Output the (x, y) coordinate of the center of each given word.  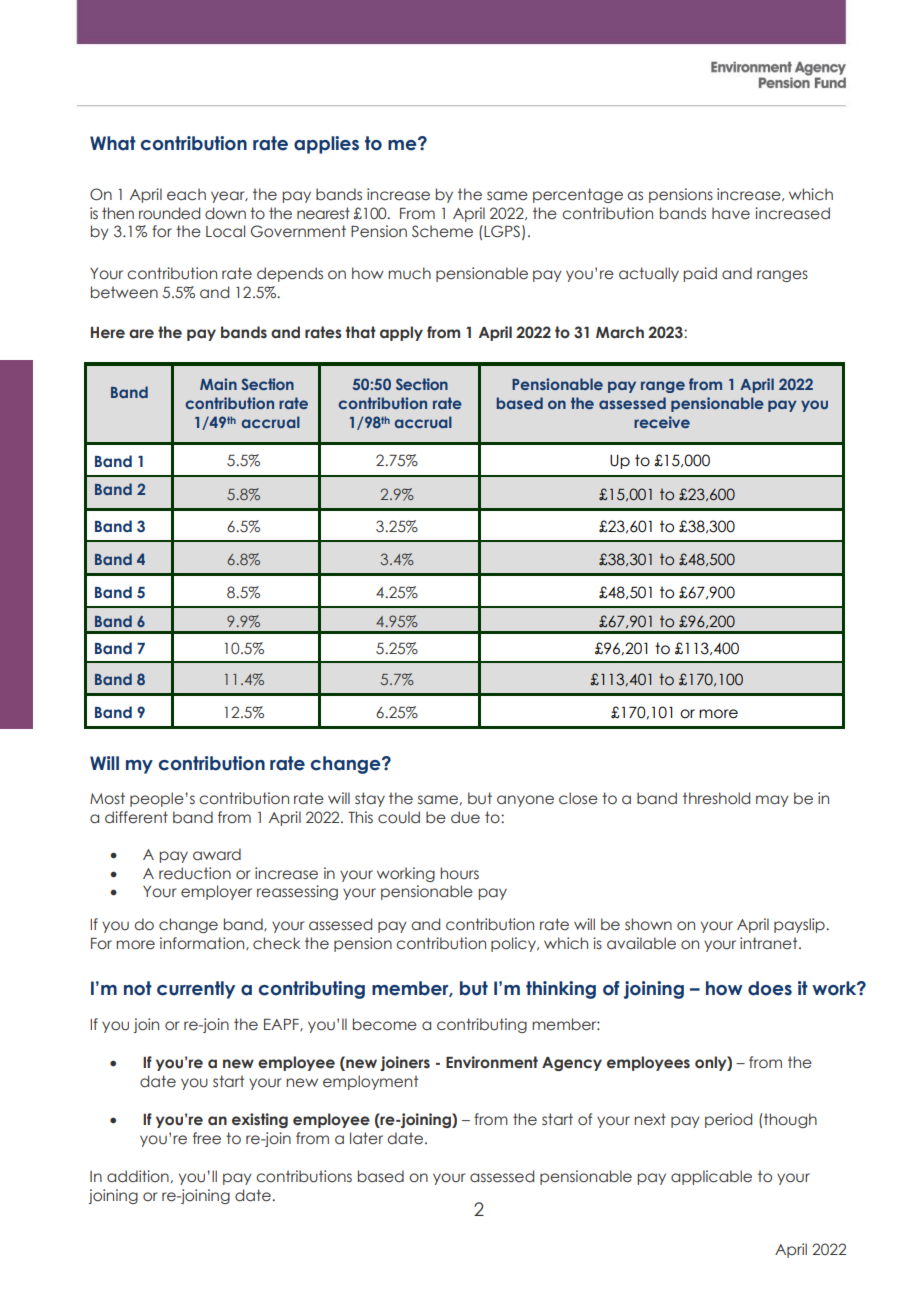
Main (218, 384)
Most (107, 798)
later (366, 1138)
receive (662, 422)
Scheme (442, 231)
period (728, 1120)
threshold (716, 798)
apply (401, 333)
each (186, 194)
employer (216, 892)
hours (459, 873)
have (731, 213)
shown (648, 924)
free (207, 1138)
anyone (525, 801)
